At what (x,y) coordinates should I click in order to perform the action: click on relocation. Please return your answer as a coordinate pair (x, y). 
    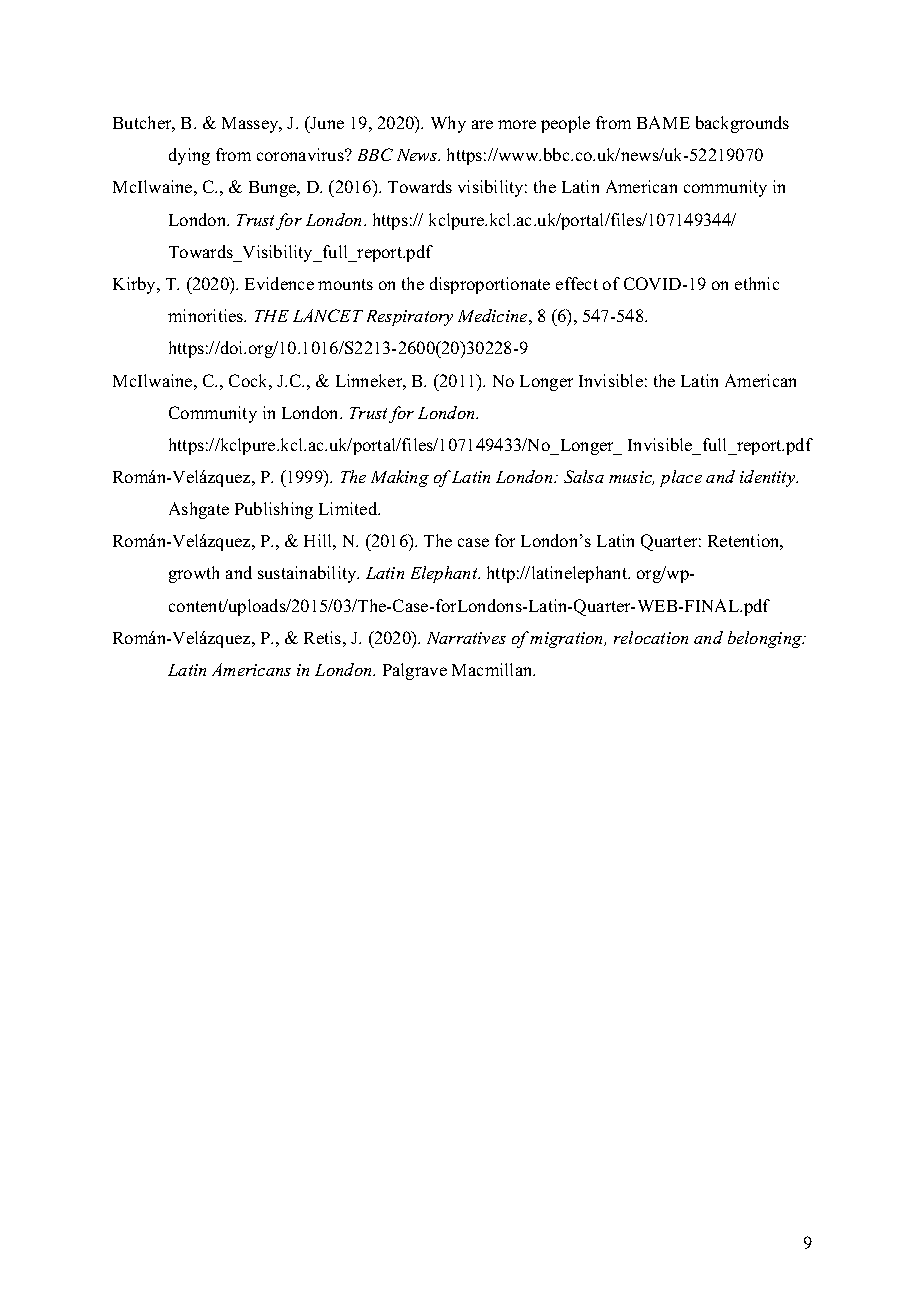
    Looking at the image, I should click on (651, 637).
